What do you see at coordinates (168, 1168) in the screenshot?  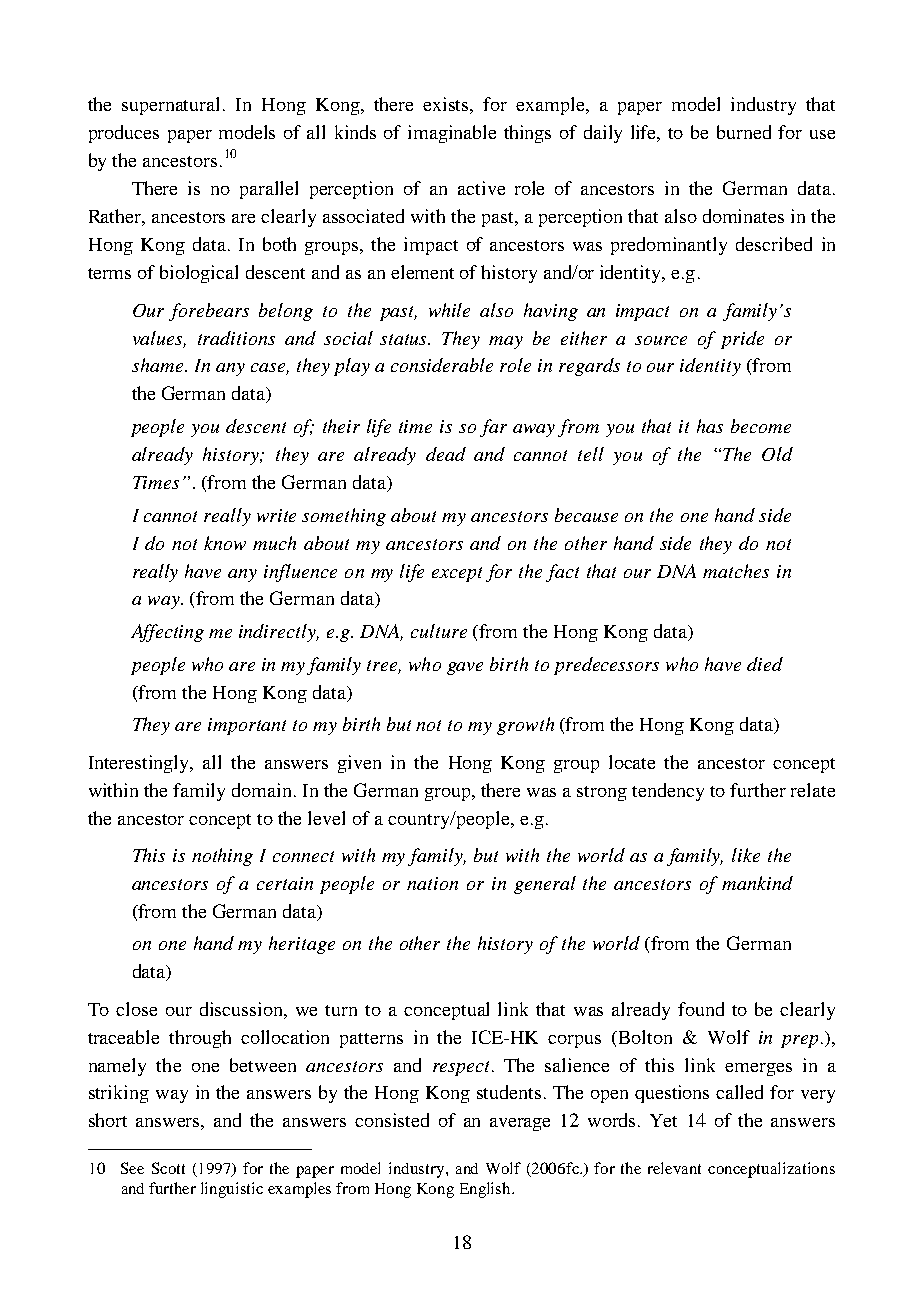 I see `Scott` at bounding box center [168, 1168].
